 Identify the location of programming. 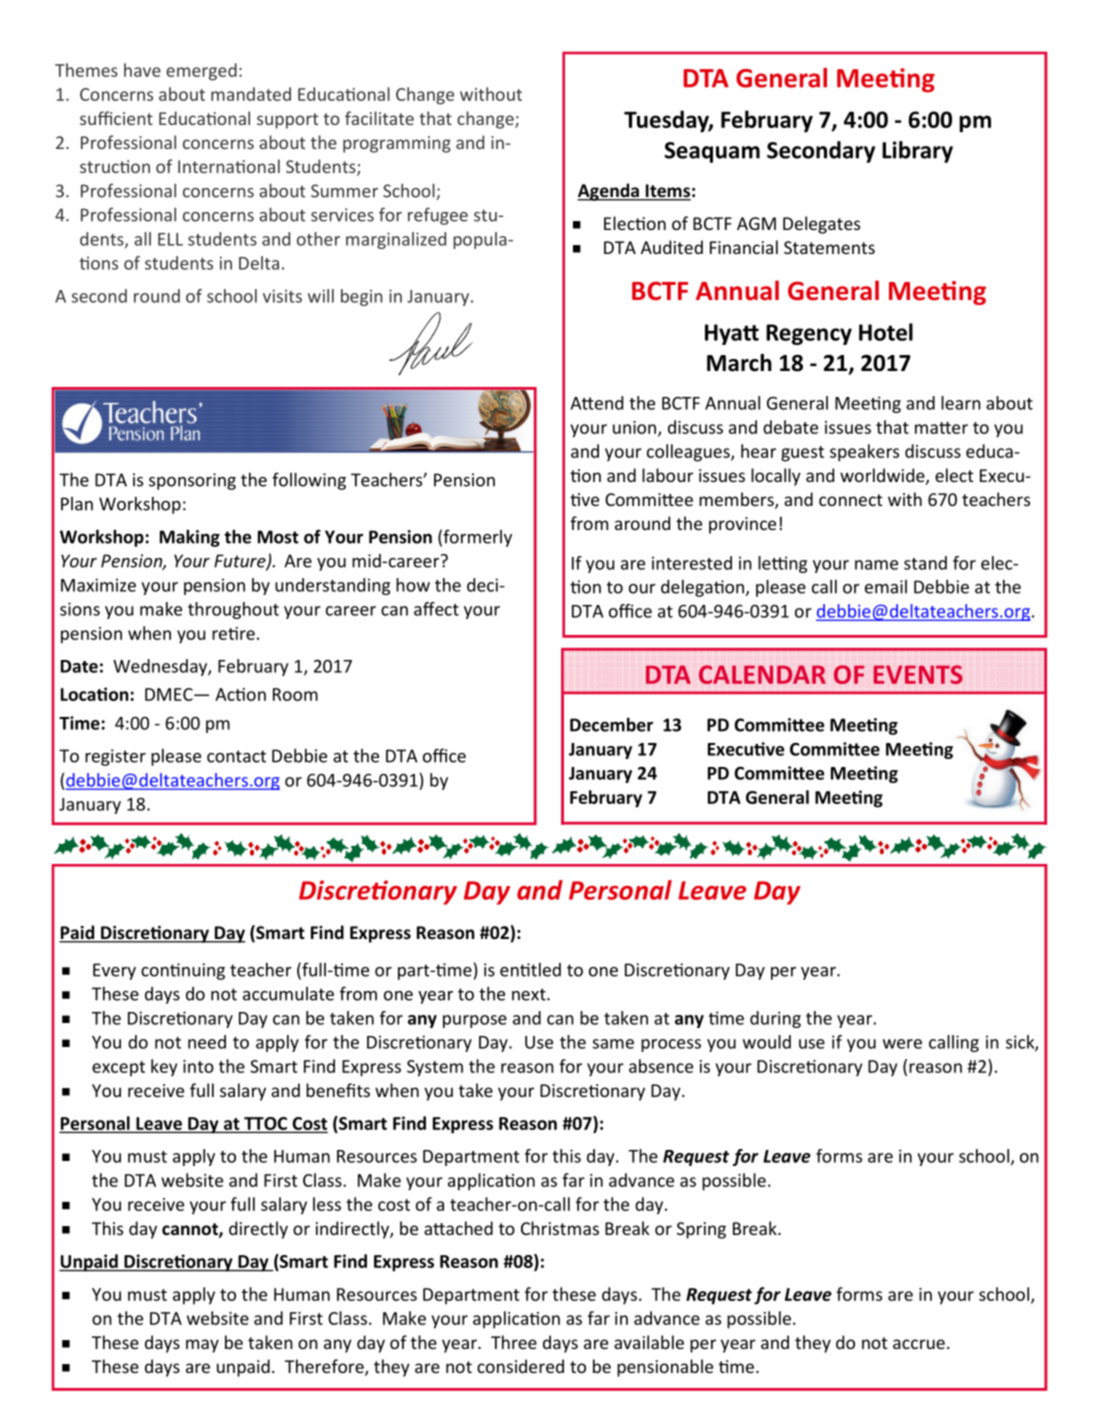
(397, 144).
